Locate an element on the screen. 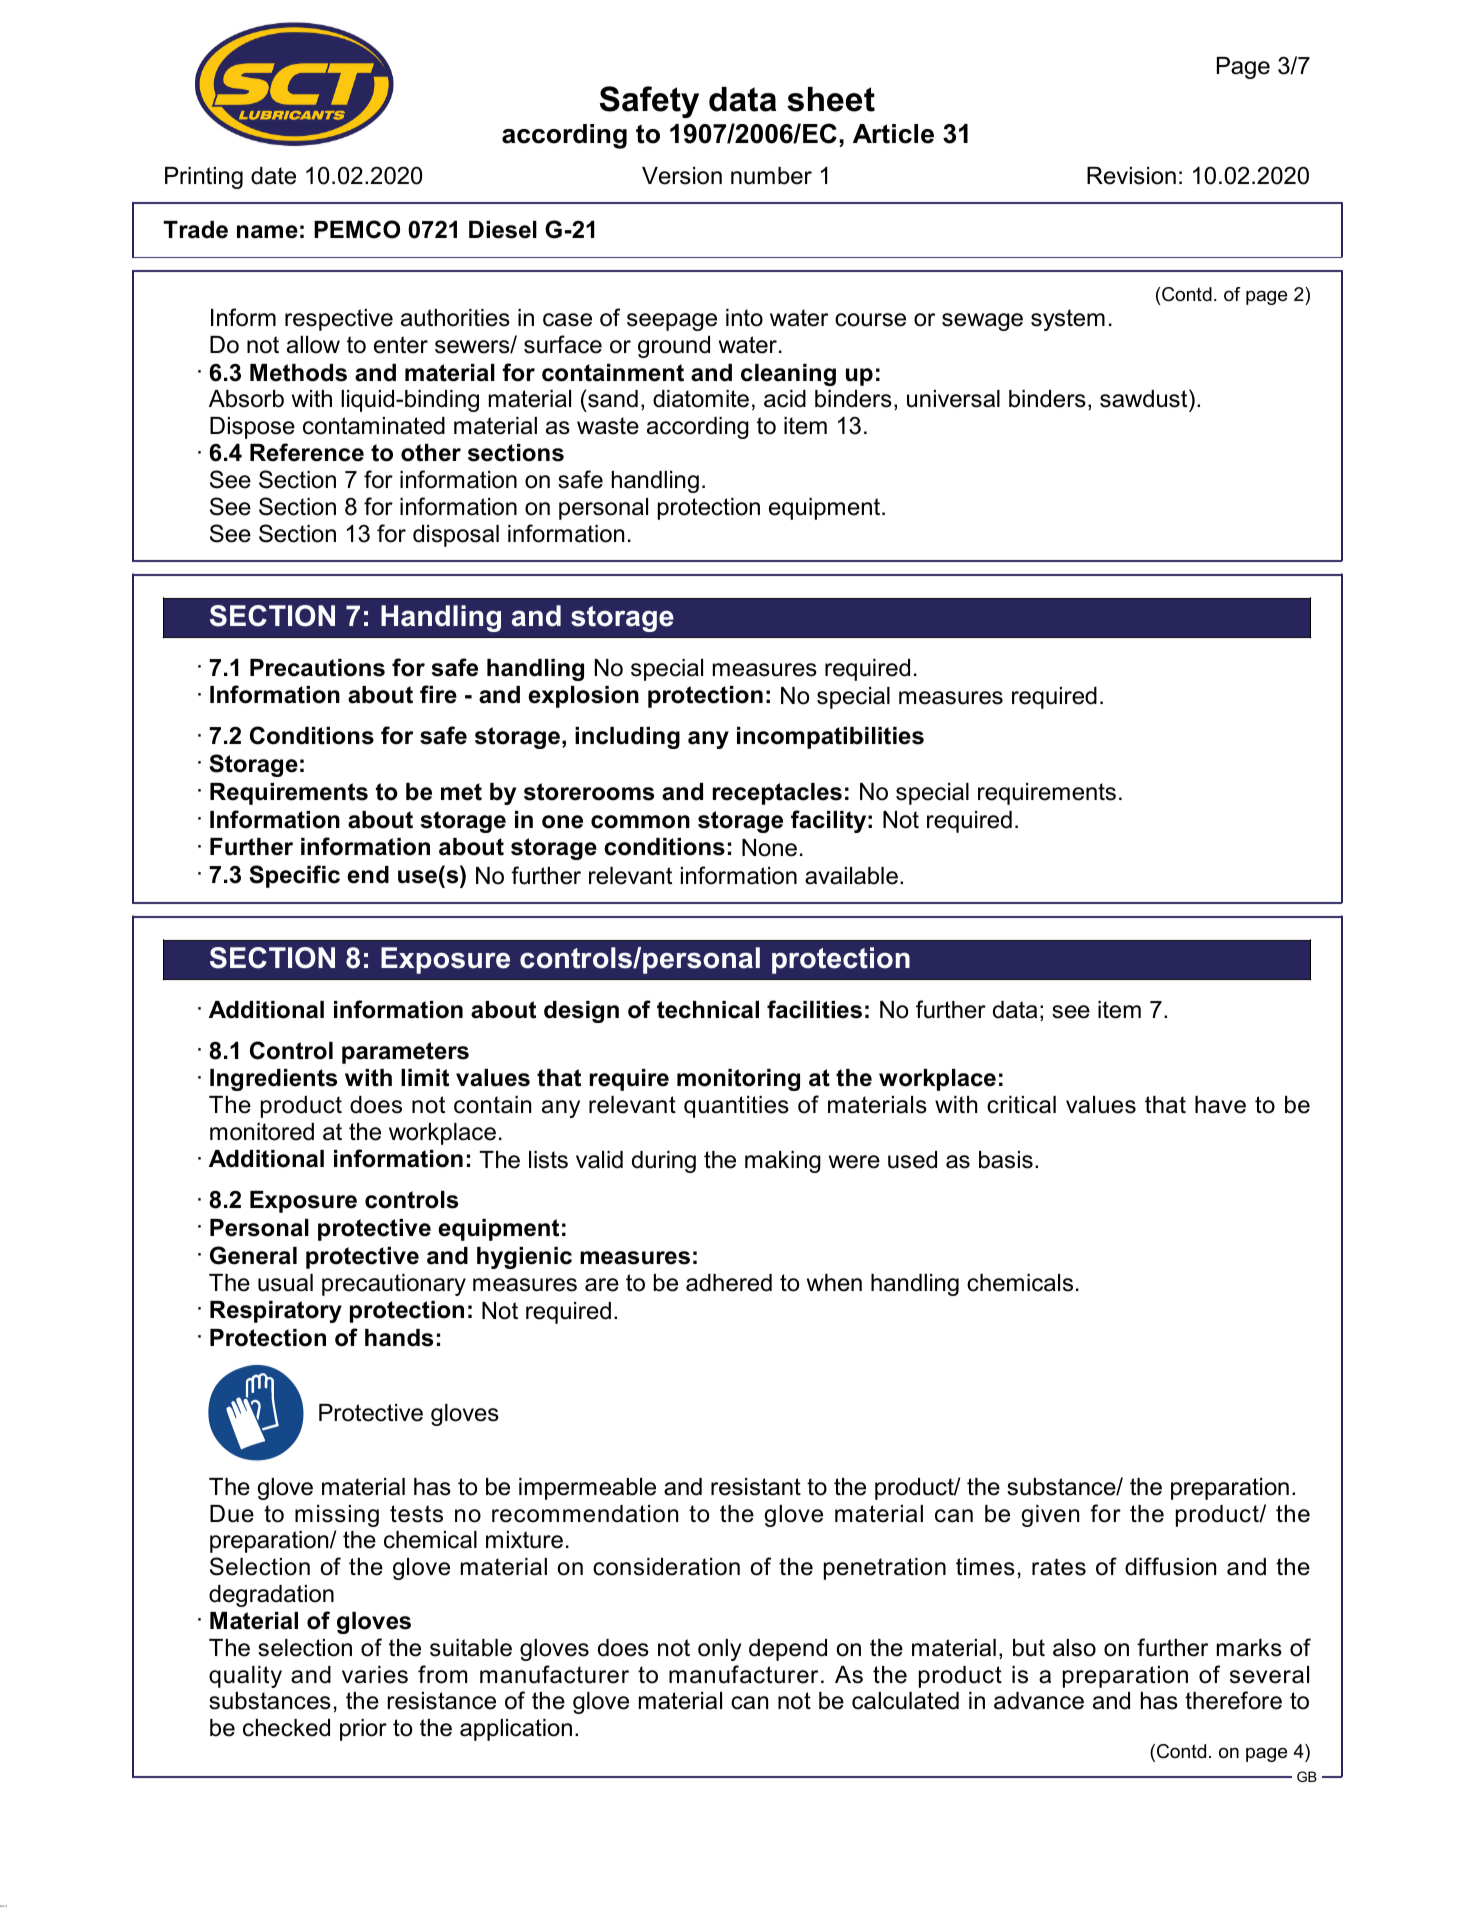 This screenshot has height=1908, width=1474. Precautions is located at coordinates (317, 668).
